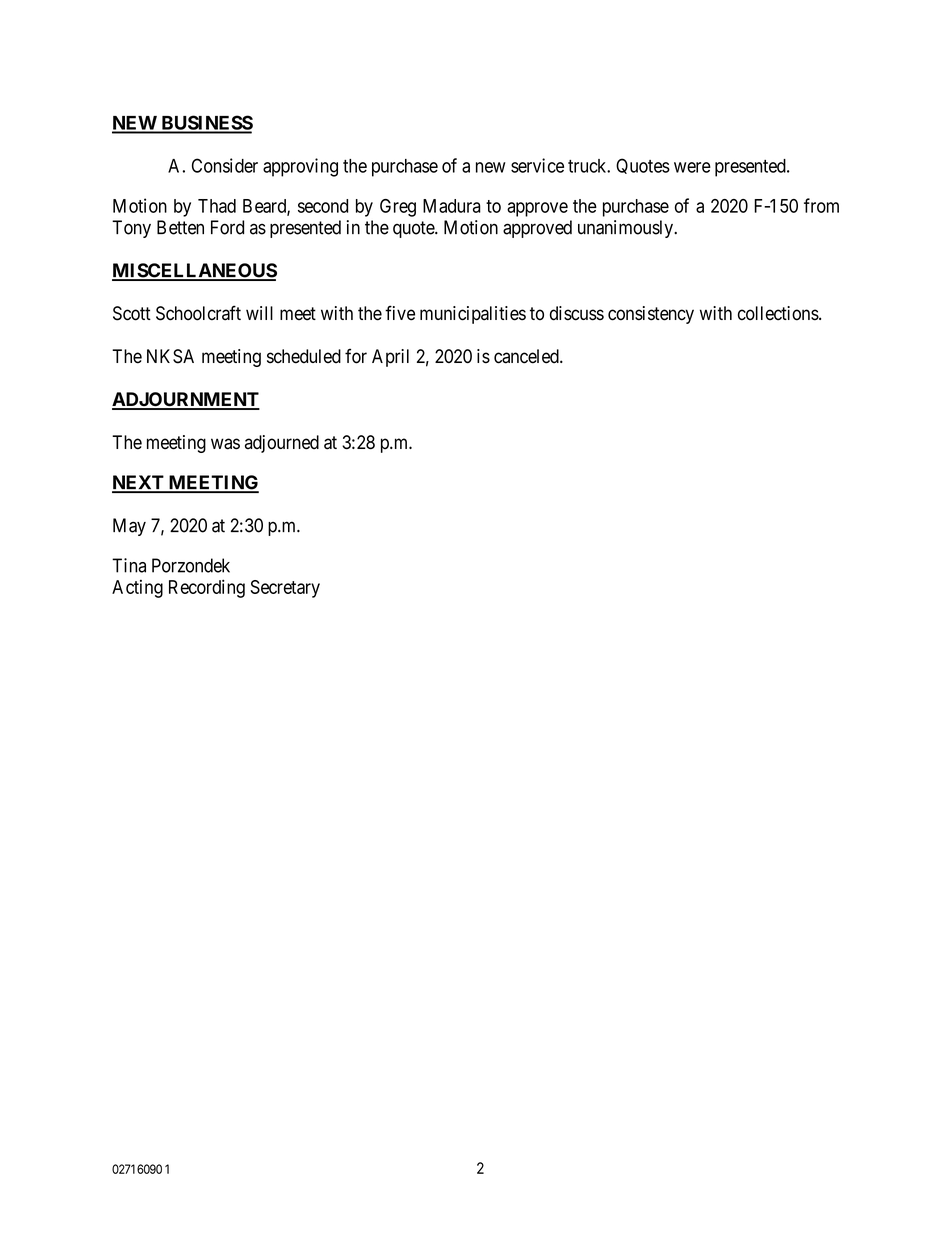 The image size is (952, 1233). I want to click on Recording, so click(207, 588).
